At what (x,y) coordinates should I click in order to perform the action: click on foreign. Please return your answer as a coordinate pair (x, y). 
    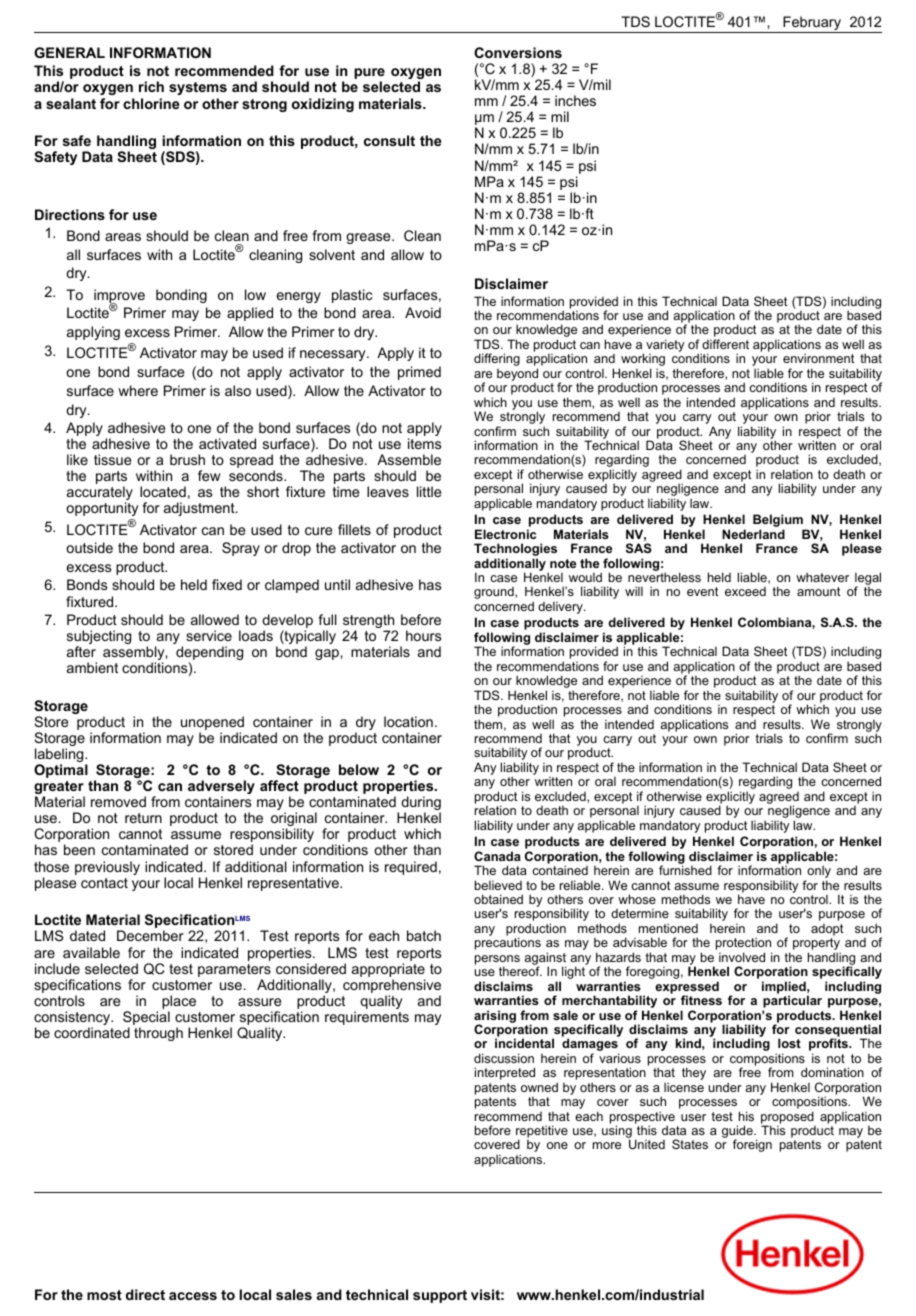
    Looking at the image, I should click on (752, 1145).
